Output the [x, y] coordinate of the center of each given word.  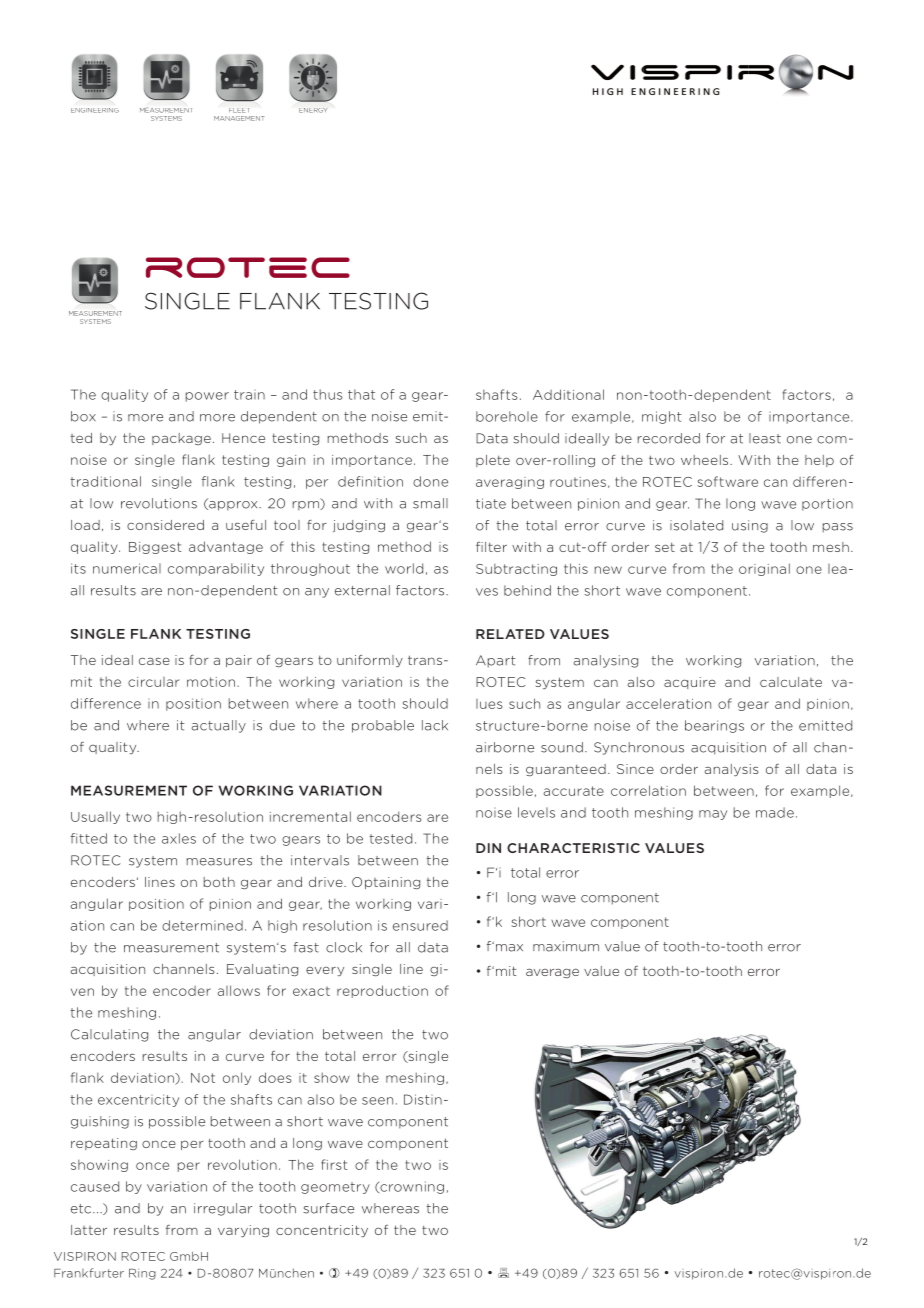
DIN [488, 848]
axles [179, 838]
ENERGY [313, 110]
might [662, 417]
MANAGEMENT [239, 118]
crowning [411, 1187]
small [430, 503]
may [713, 815]
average [552, 973]
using [750, 526]
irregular [223, 1209]
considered [165, 525]
